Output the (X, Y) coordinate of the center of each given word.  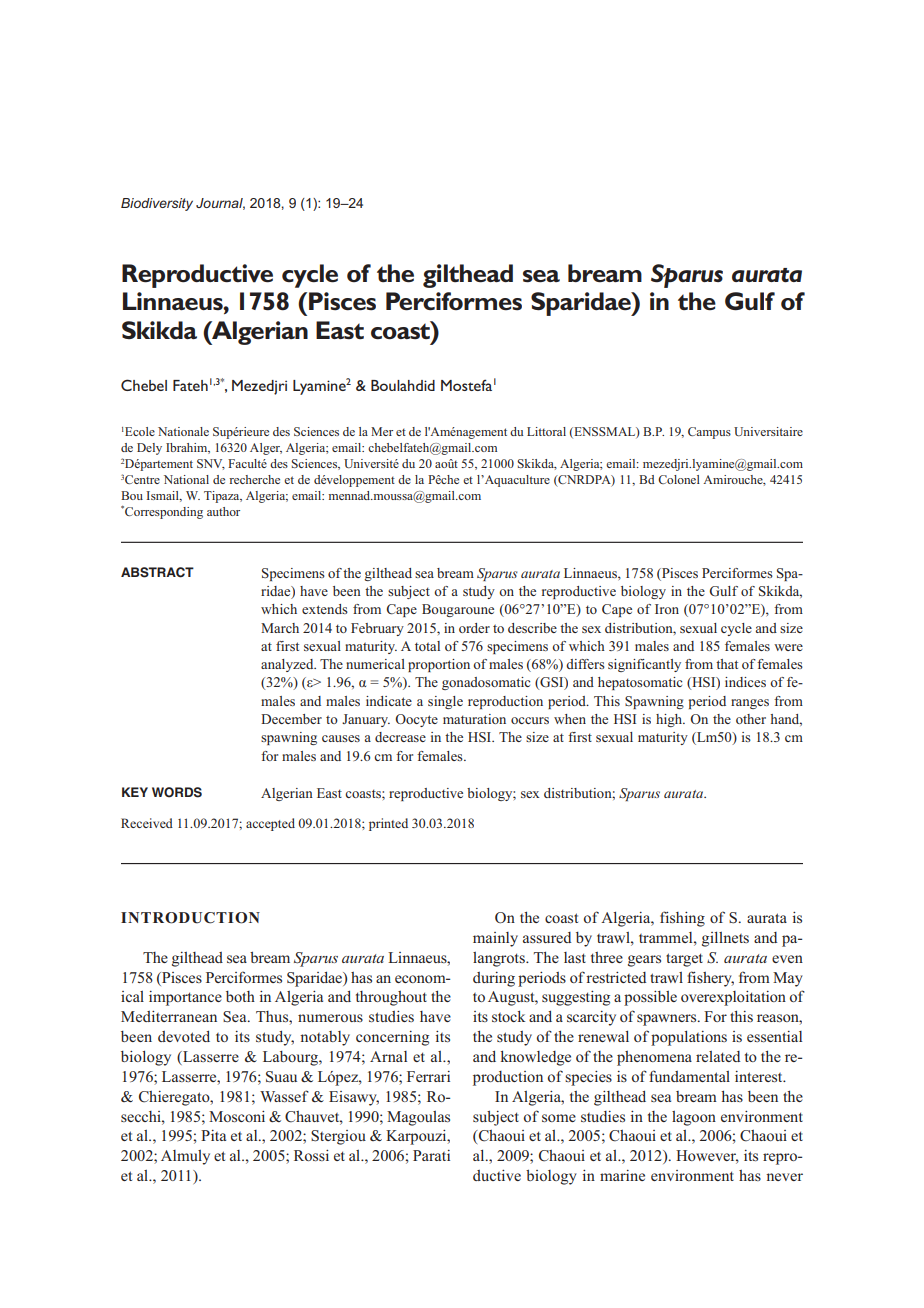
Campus (709, 433)
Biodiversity (157, 204)
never (784, 1177)
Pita (213, 1135)
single (445, 702)
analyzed (288, 665)
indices (745, 682)
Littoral (546, 431)
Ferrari (428, 1076)
